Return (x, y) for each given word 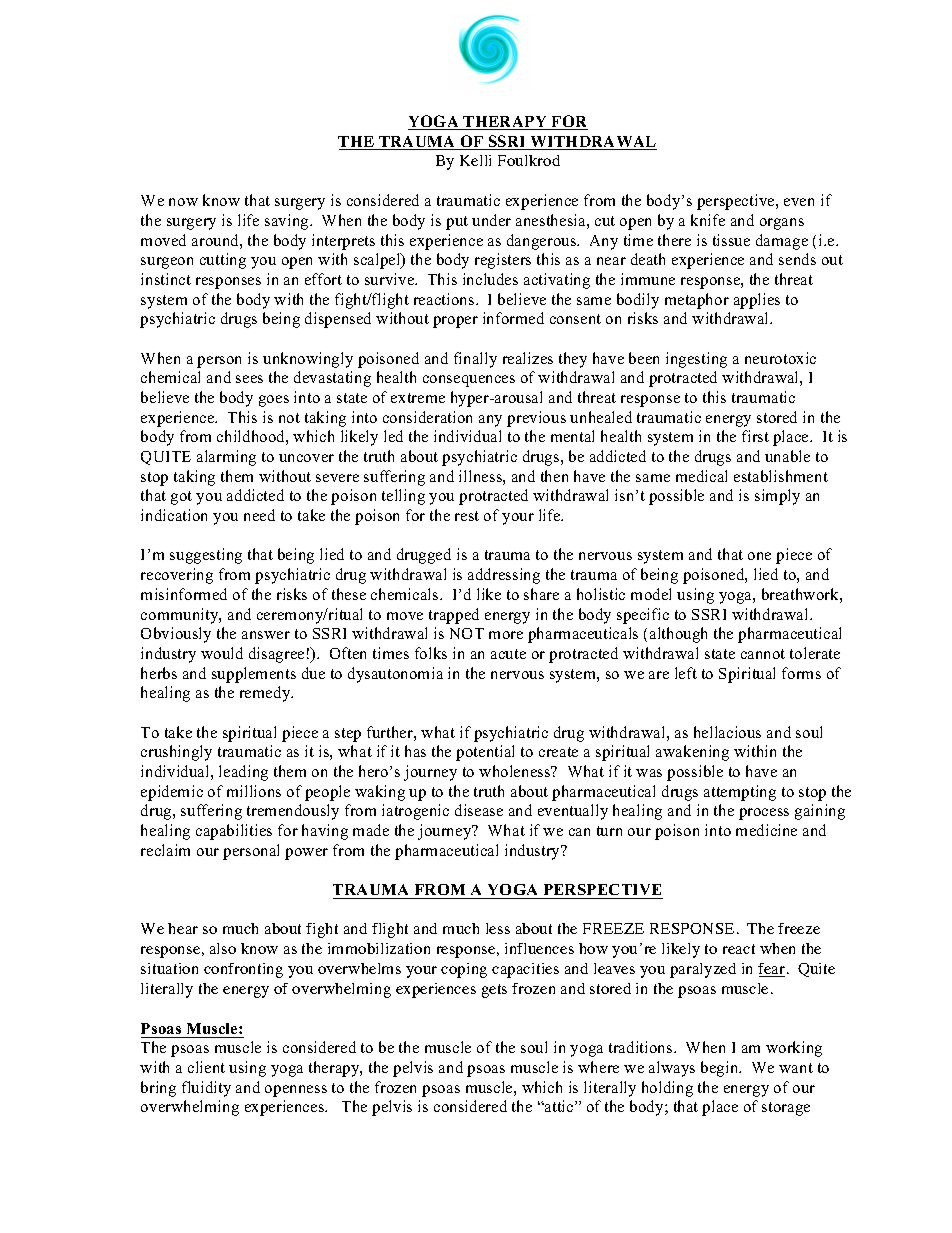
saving (288, 222)
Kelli (475, 160)
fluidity (206, 1089)
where (598, 1067)
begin (721, 1069)
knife (708, 220)
